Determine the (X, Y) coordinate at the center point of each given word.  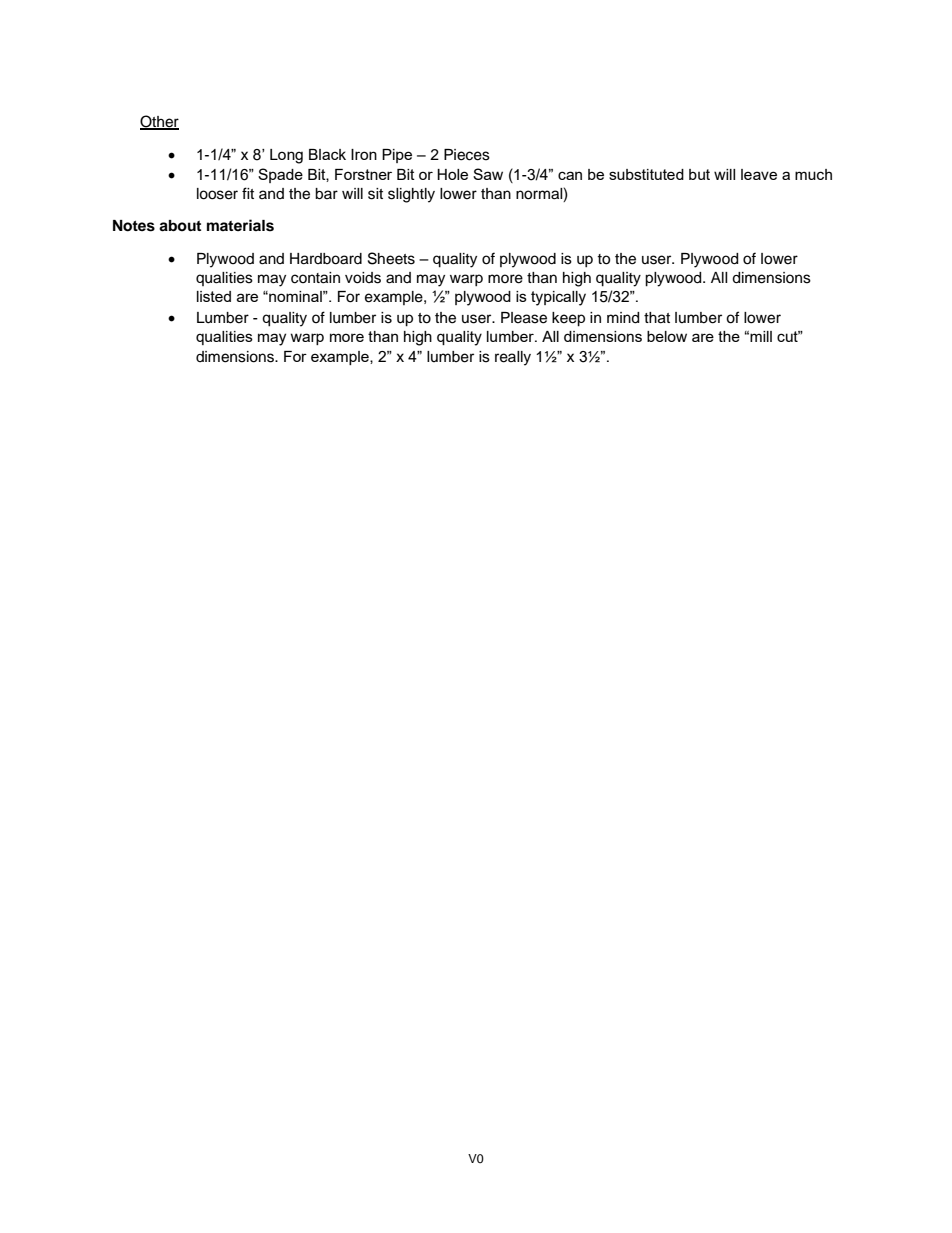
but (699, 174)
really (513, 358)
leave (759, 174)
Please (524, 318)
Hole (452, 174)
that (657, 318)
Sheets (391, 258)
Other (159, 122)
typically (558, 298)
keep (568, 319)
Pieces (467, 155)
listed (214, 296)
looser (217, 194)
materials (240, 225)
